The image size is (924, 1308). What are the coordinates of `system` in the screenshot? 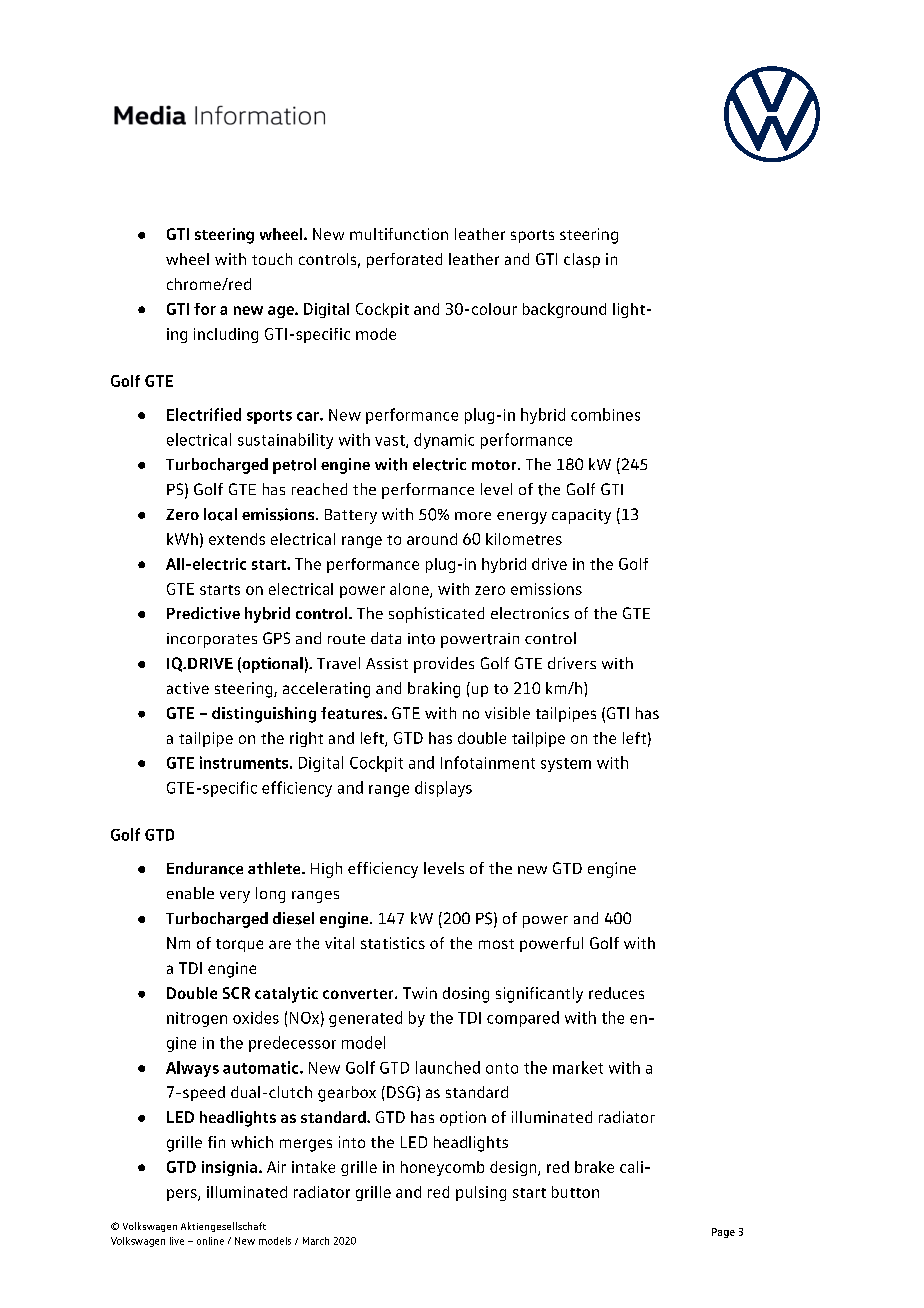 It's located at (566, 765).
